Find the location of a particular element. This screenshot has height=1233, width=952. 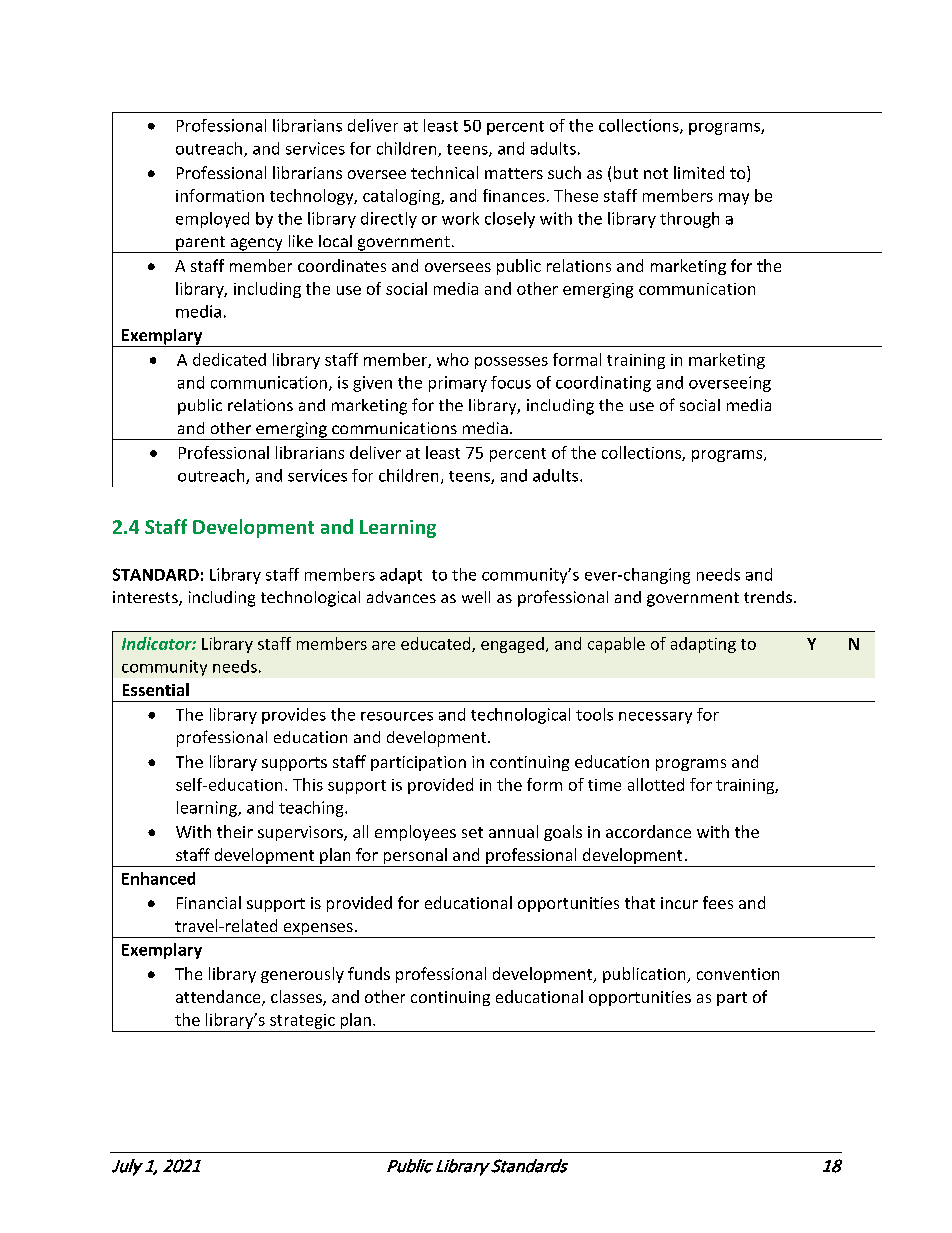

primary is located at coordinates (458, 384).
